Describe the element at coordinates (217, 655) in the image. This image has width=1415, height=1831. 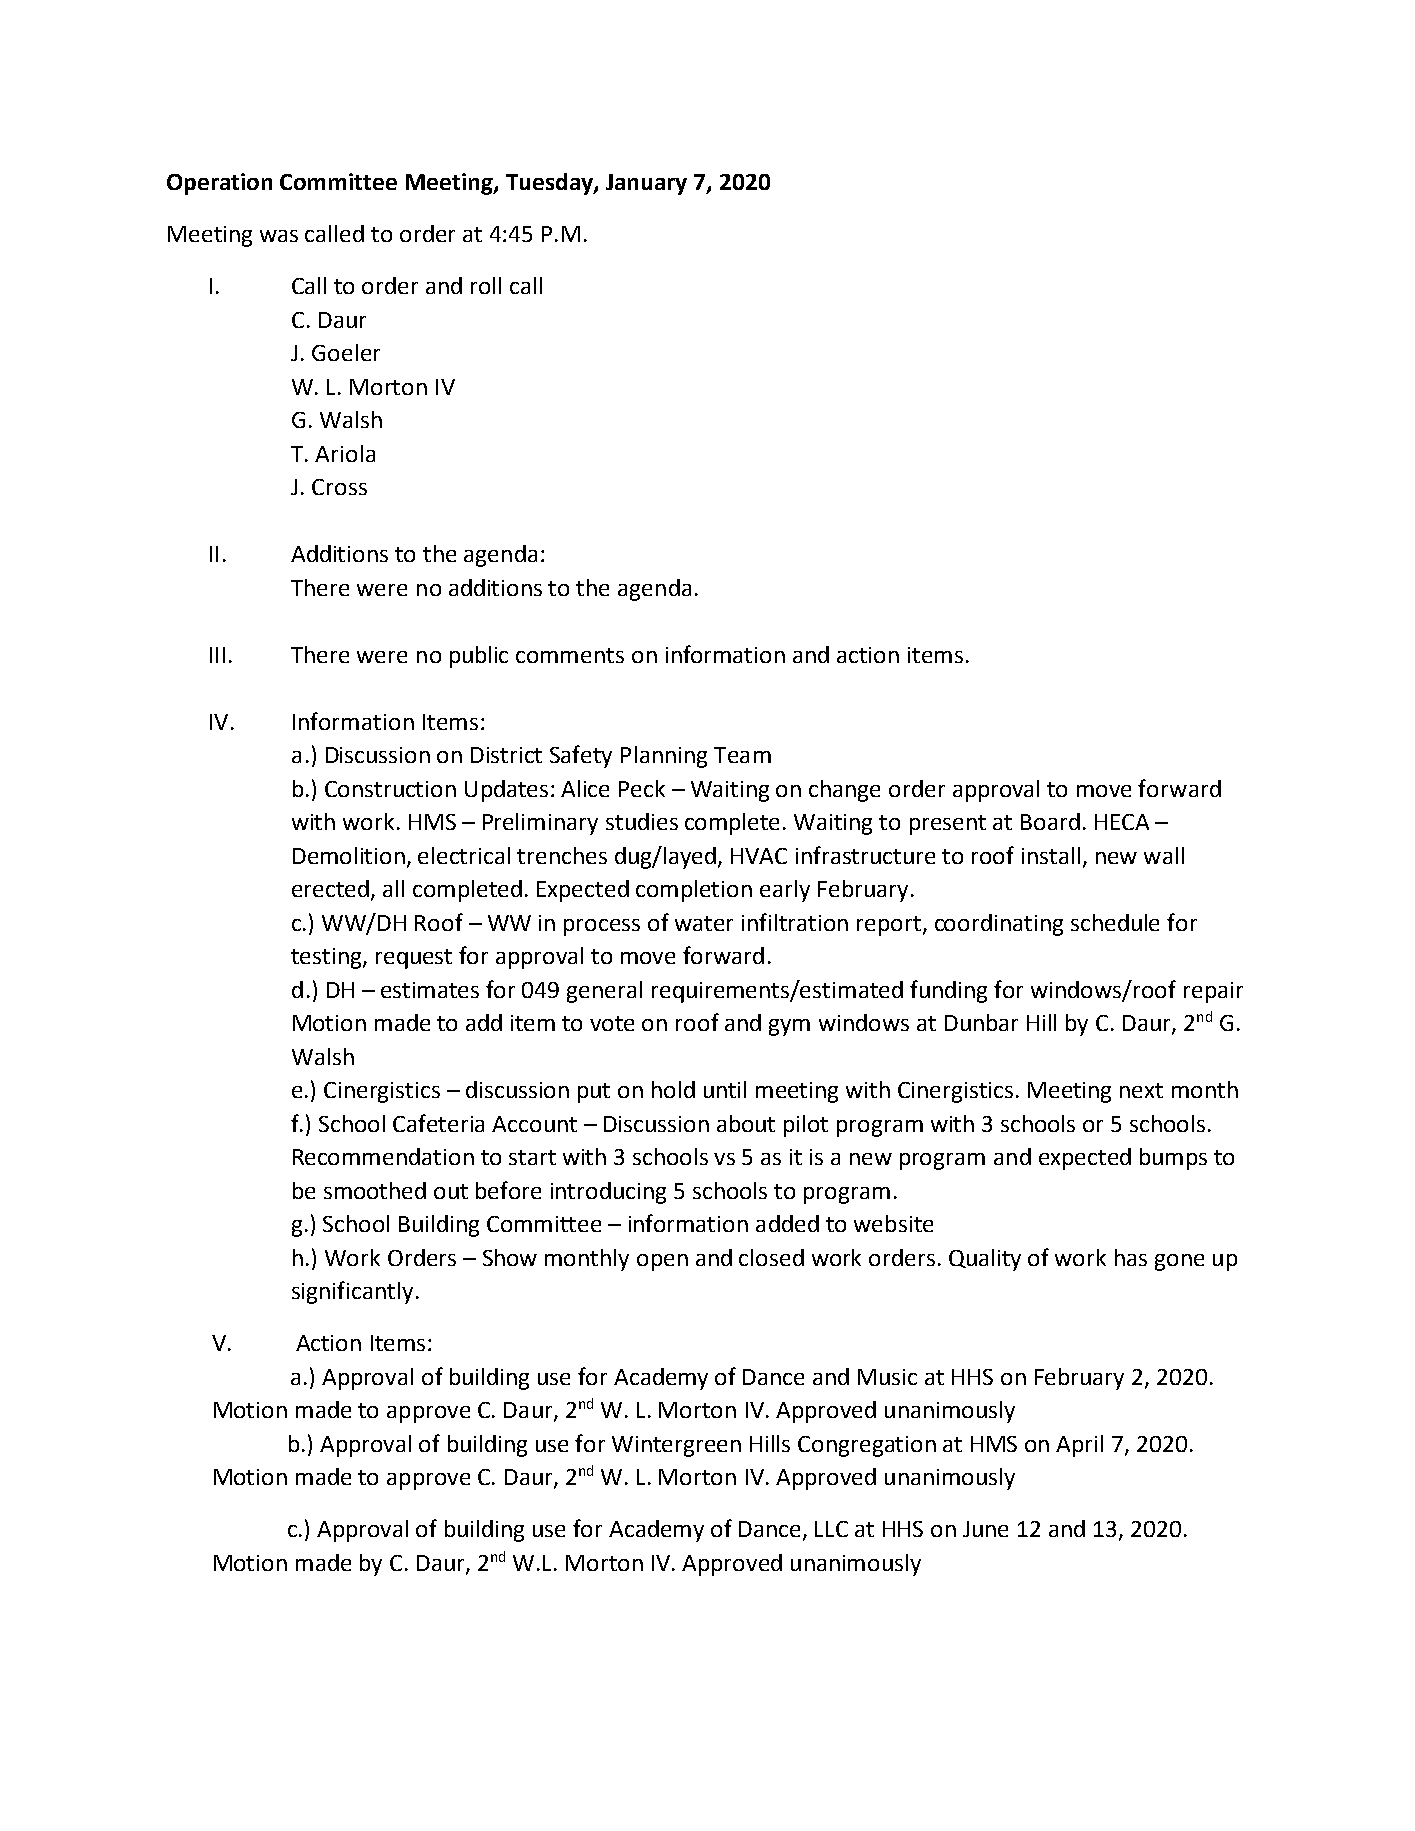
I see `III` at that location.
